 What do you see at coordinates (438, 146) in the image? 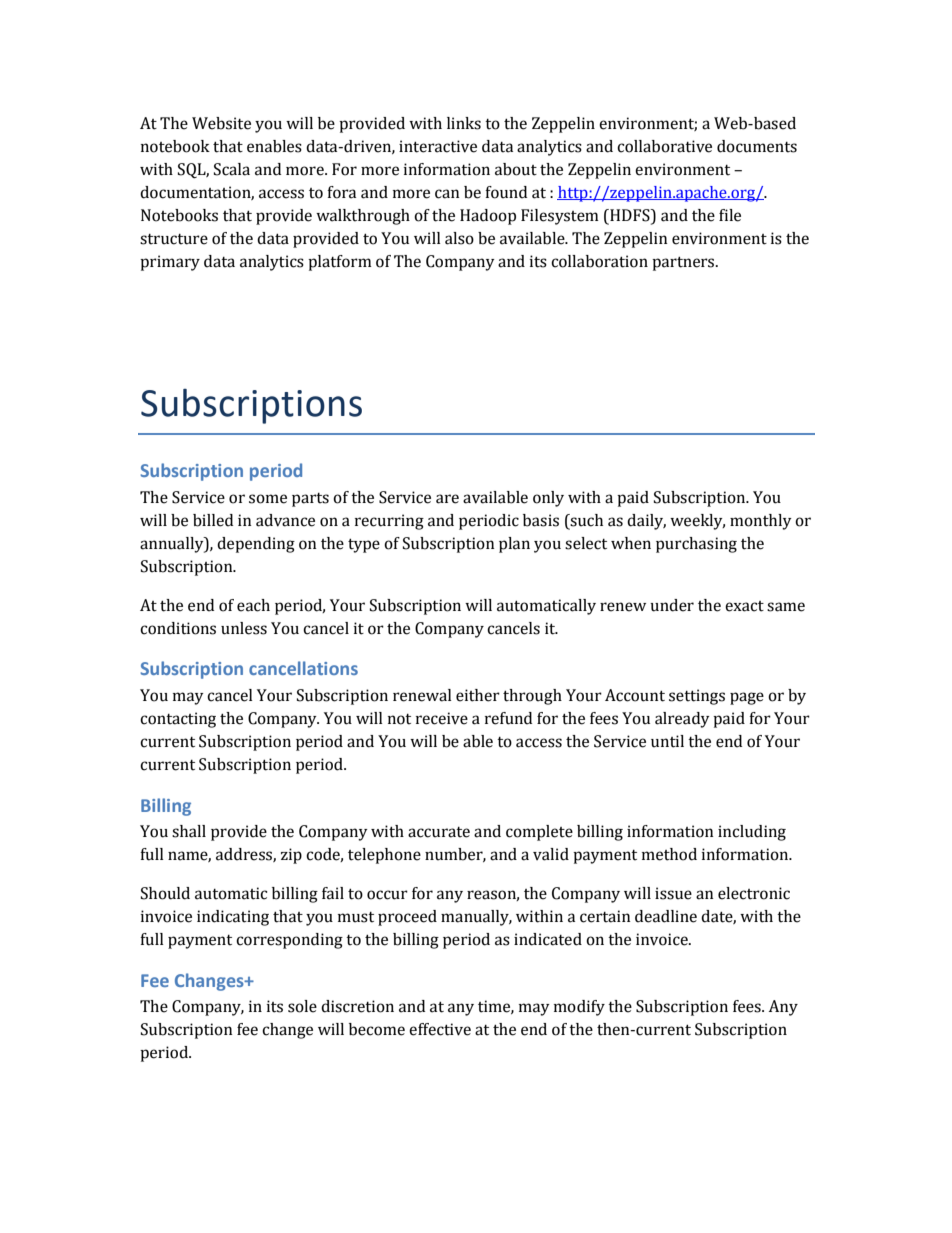
I see `interactive` at bounding box center [438, 146].
